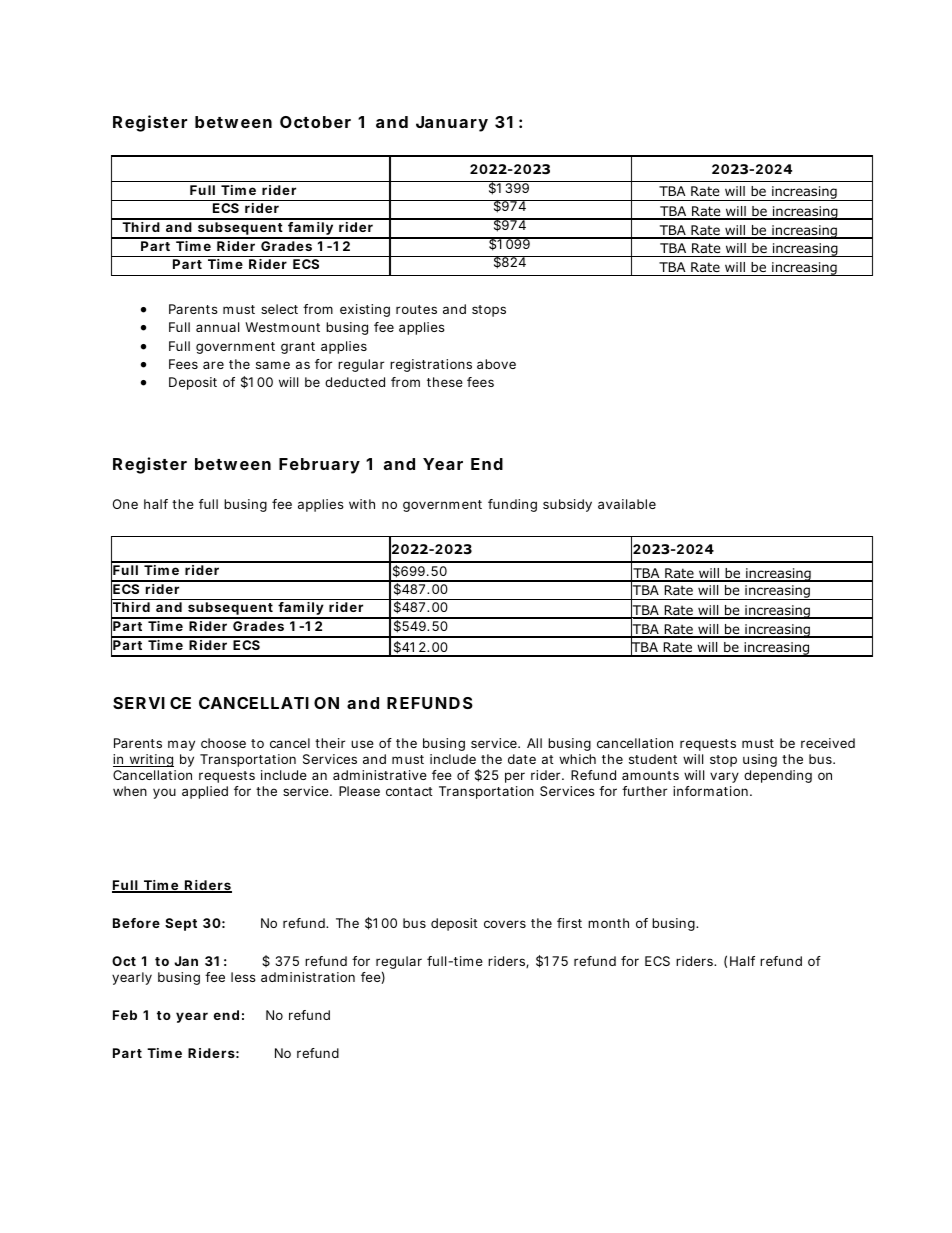 The image size is (952, 1233). Describe the element at coordinates (534, 743) in the image. I see `All` at that location.
